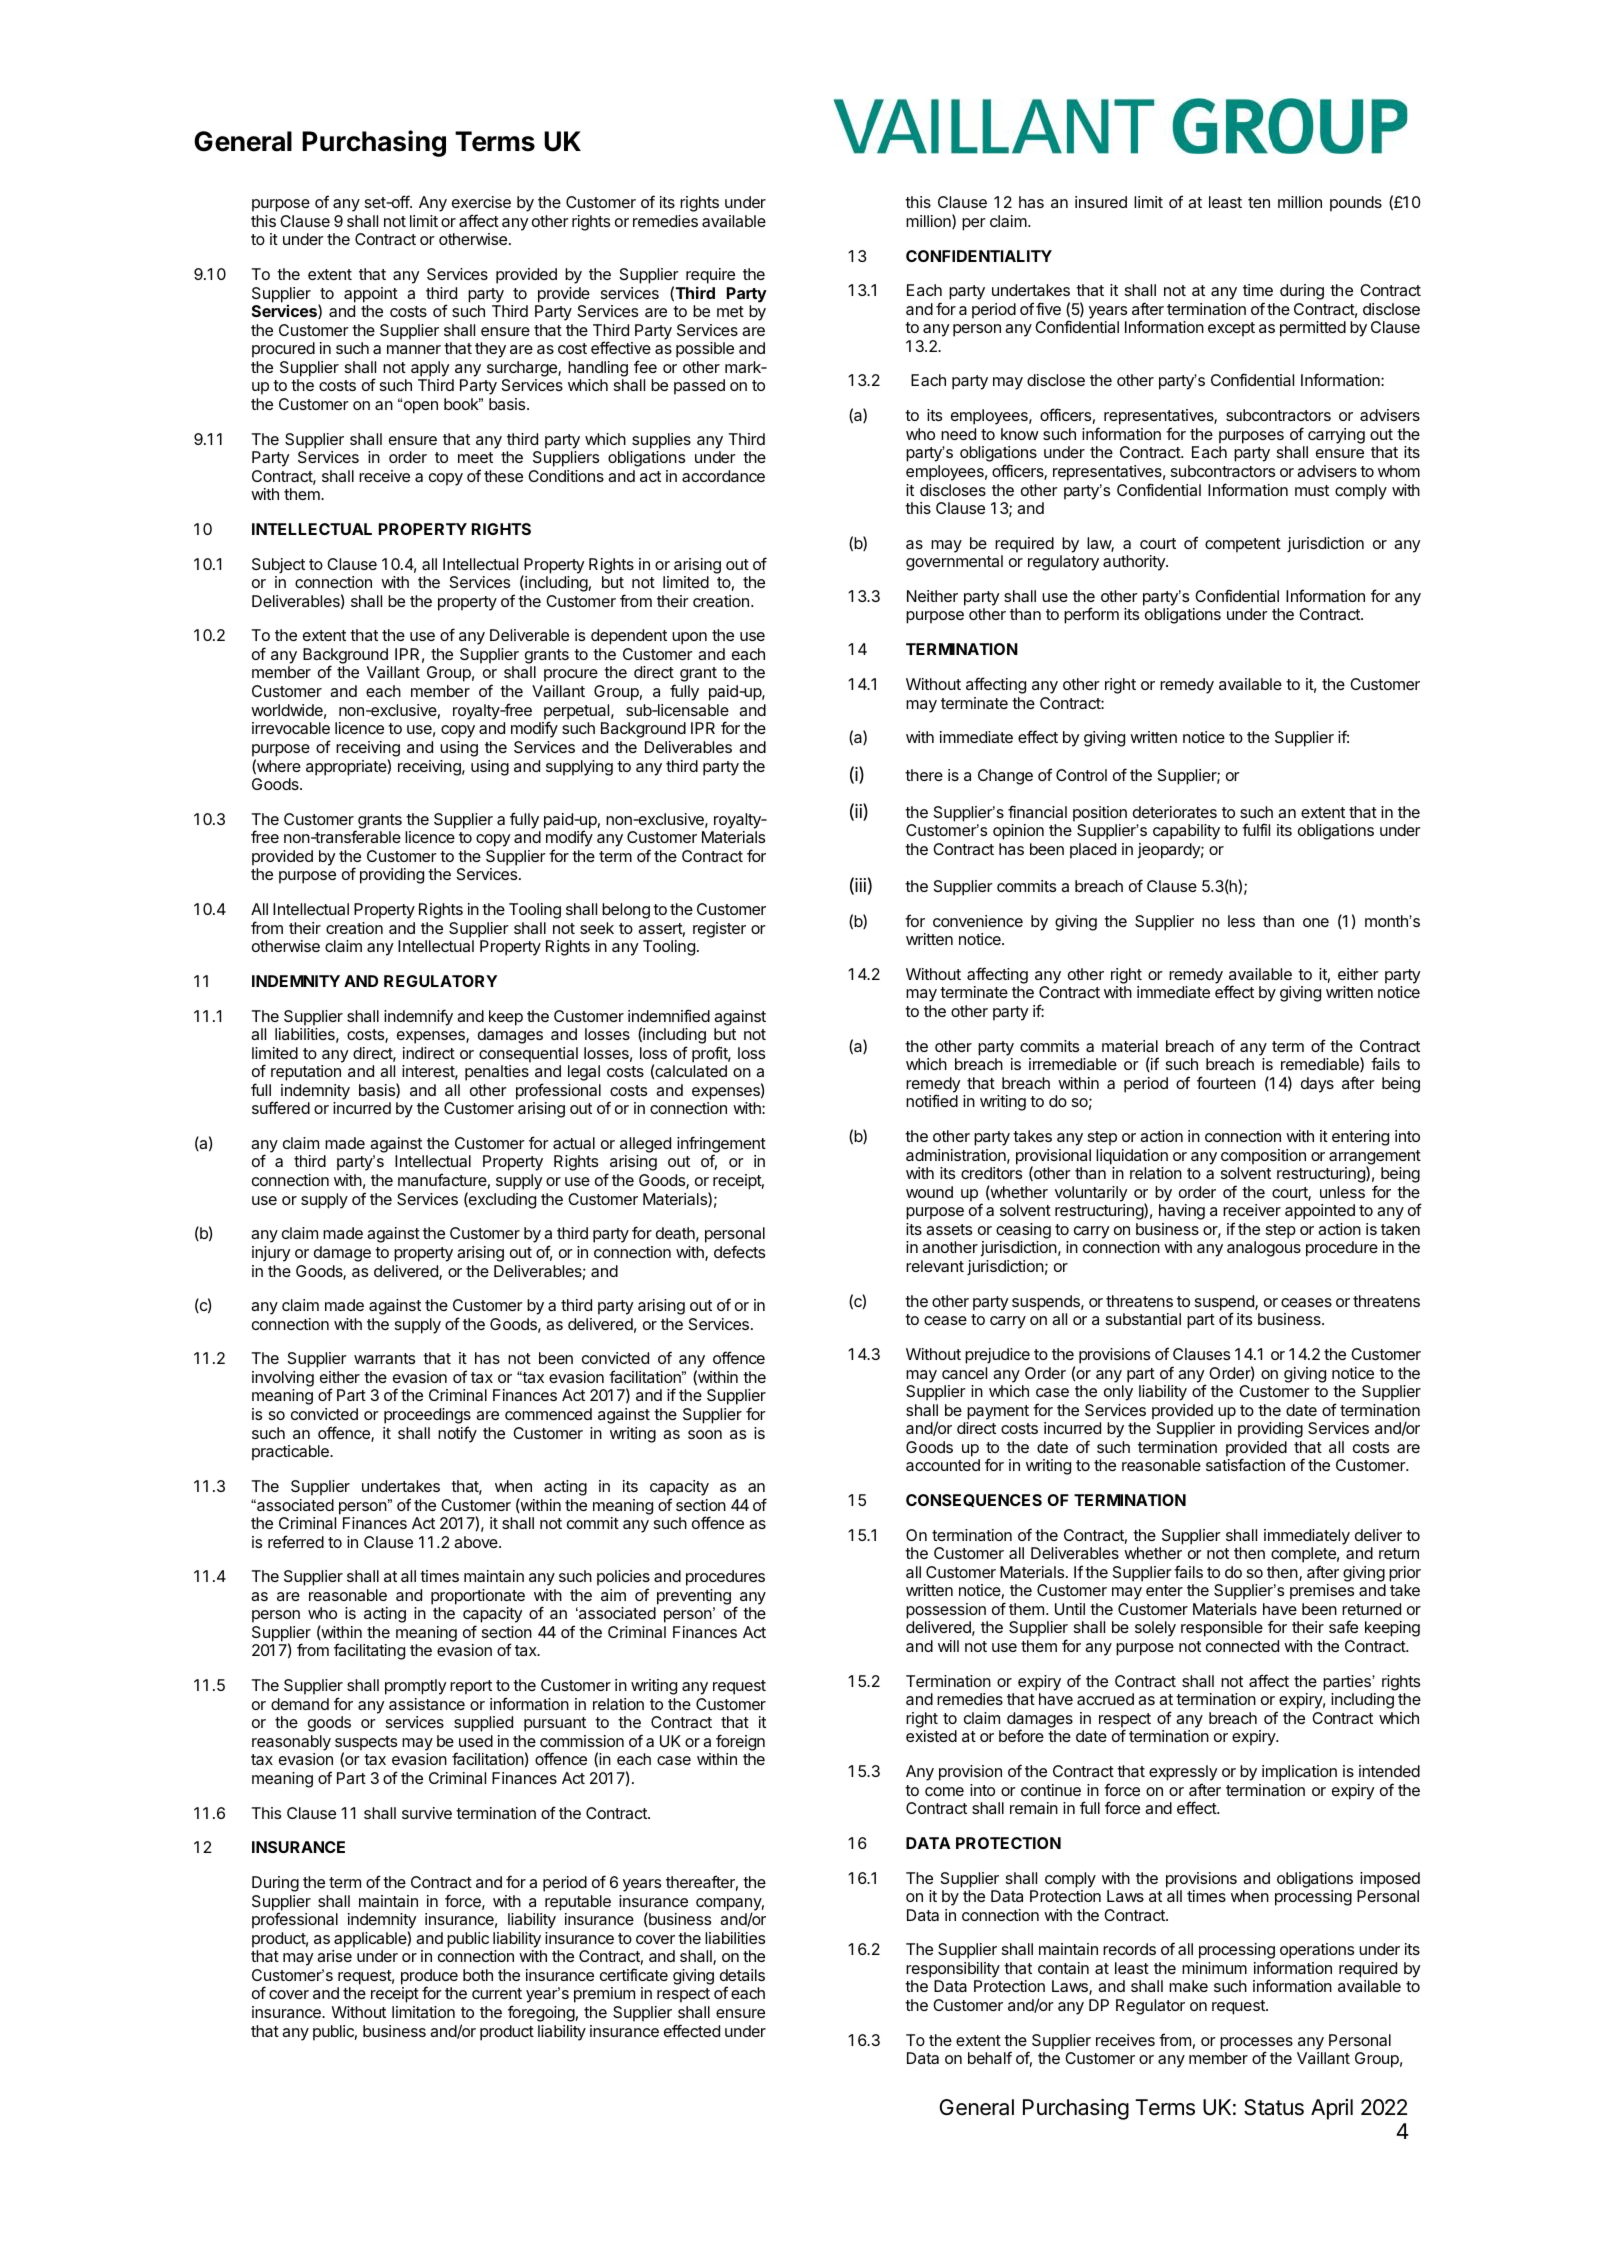 This screenshot has width=1601, height=2264. What do you see at coordinates (943, 1465) in the screenshot?
I see `accounted` at bounding box center [943, 1465].
